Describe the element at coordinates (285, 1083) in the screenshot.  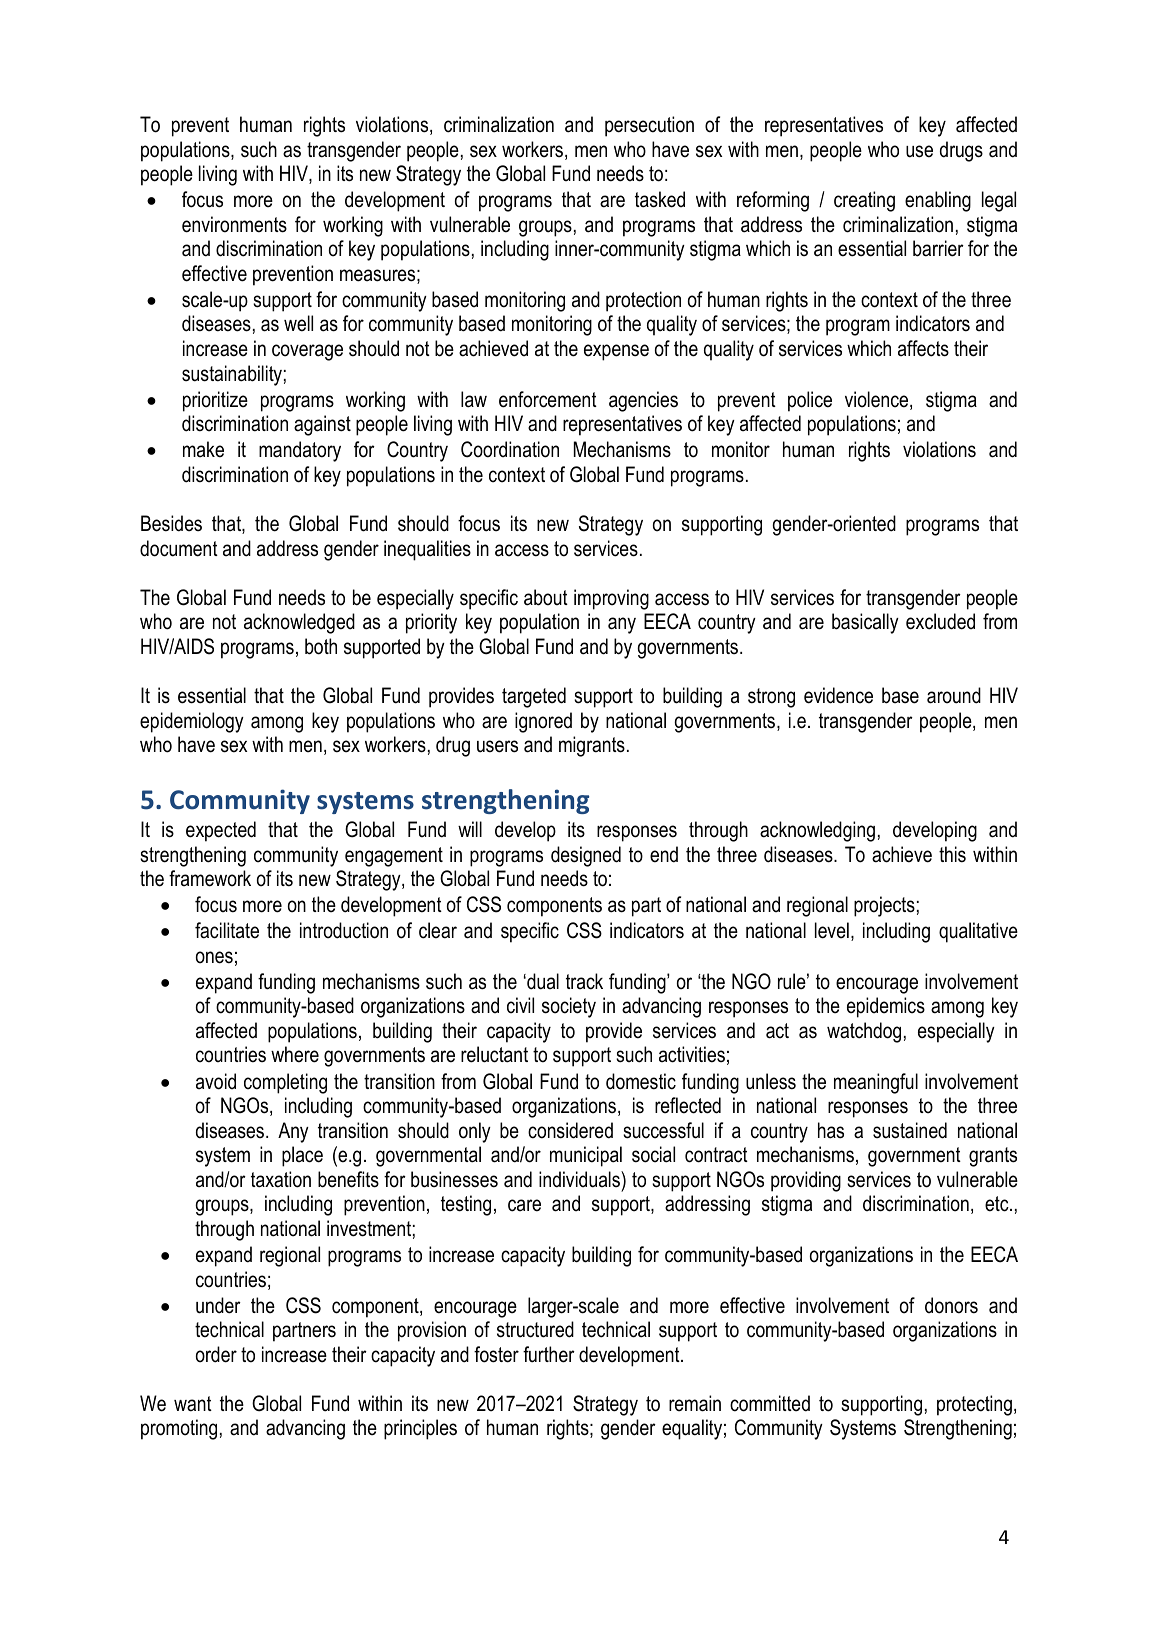
I see `completing` at that location.
